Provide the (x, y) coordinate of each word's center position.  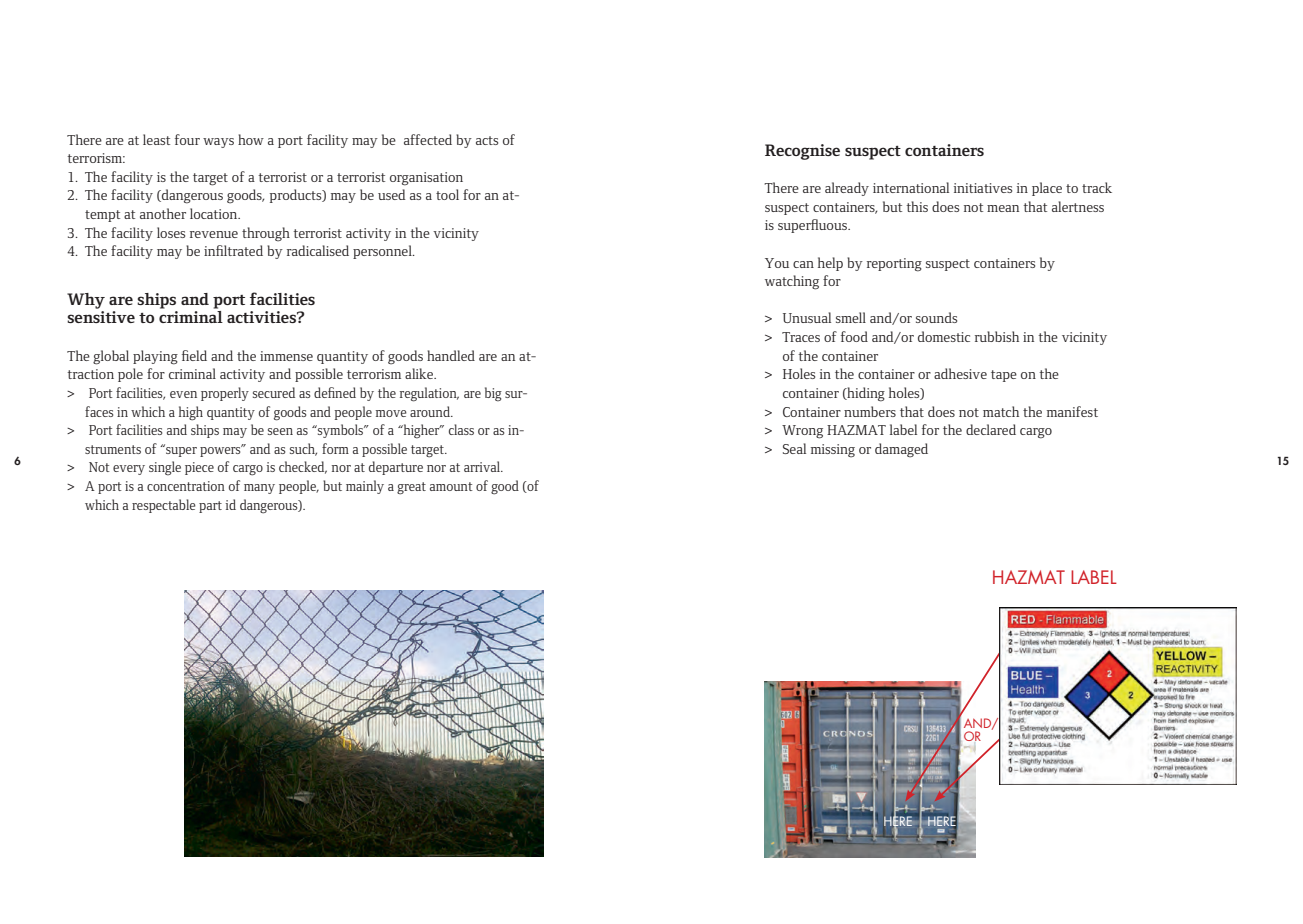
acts (487, 140)
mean (1003, 208)
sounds (936, 317)
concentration (186, 486)
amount (451, 486)
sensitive (101, 317)
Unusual (807, 317)
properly (225, 394)
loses (171, 232)
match (1001, 411)
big (493, 394)
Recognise (802, 152)
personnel (383, 252)
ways (218, 143)
